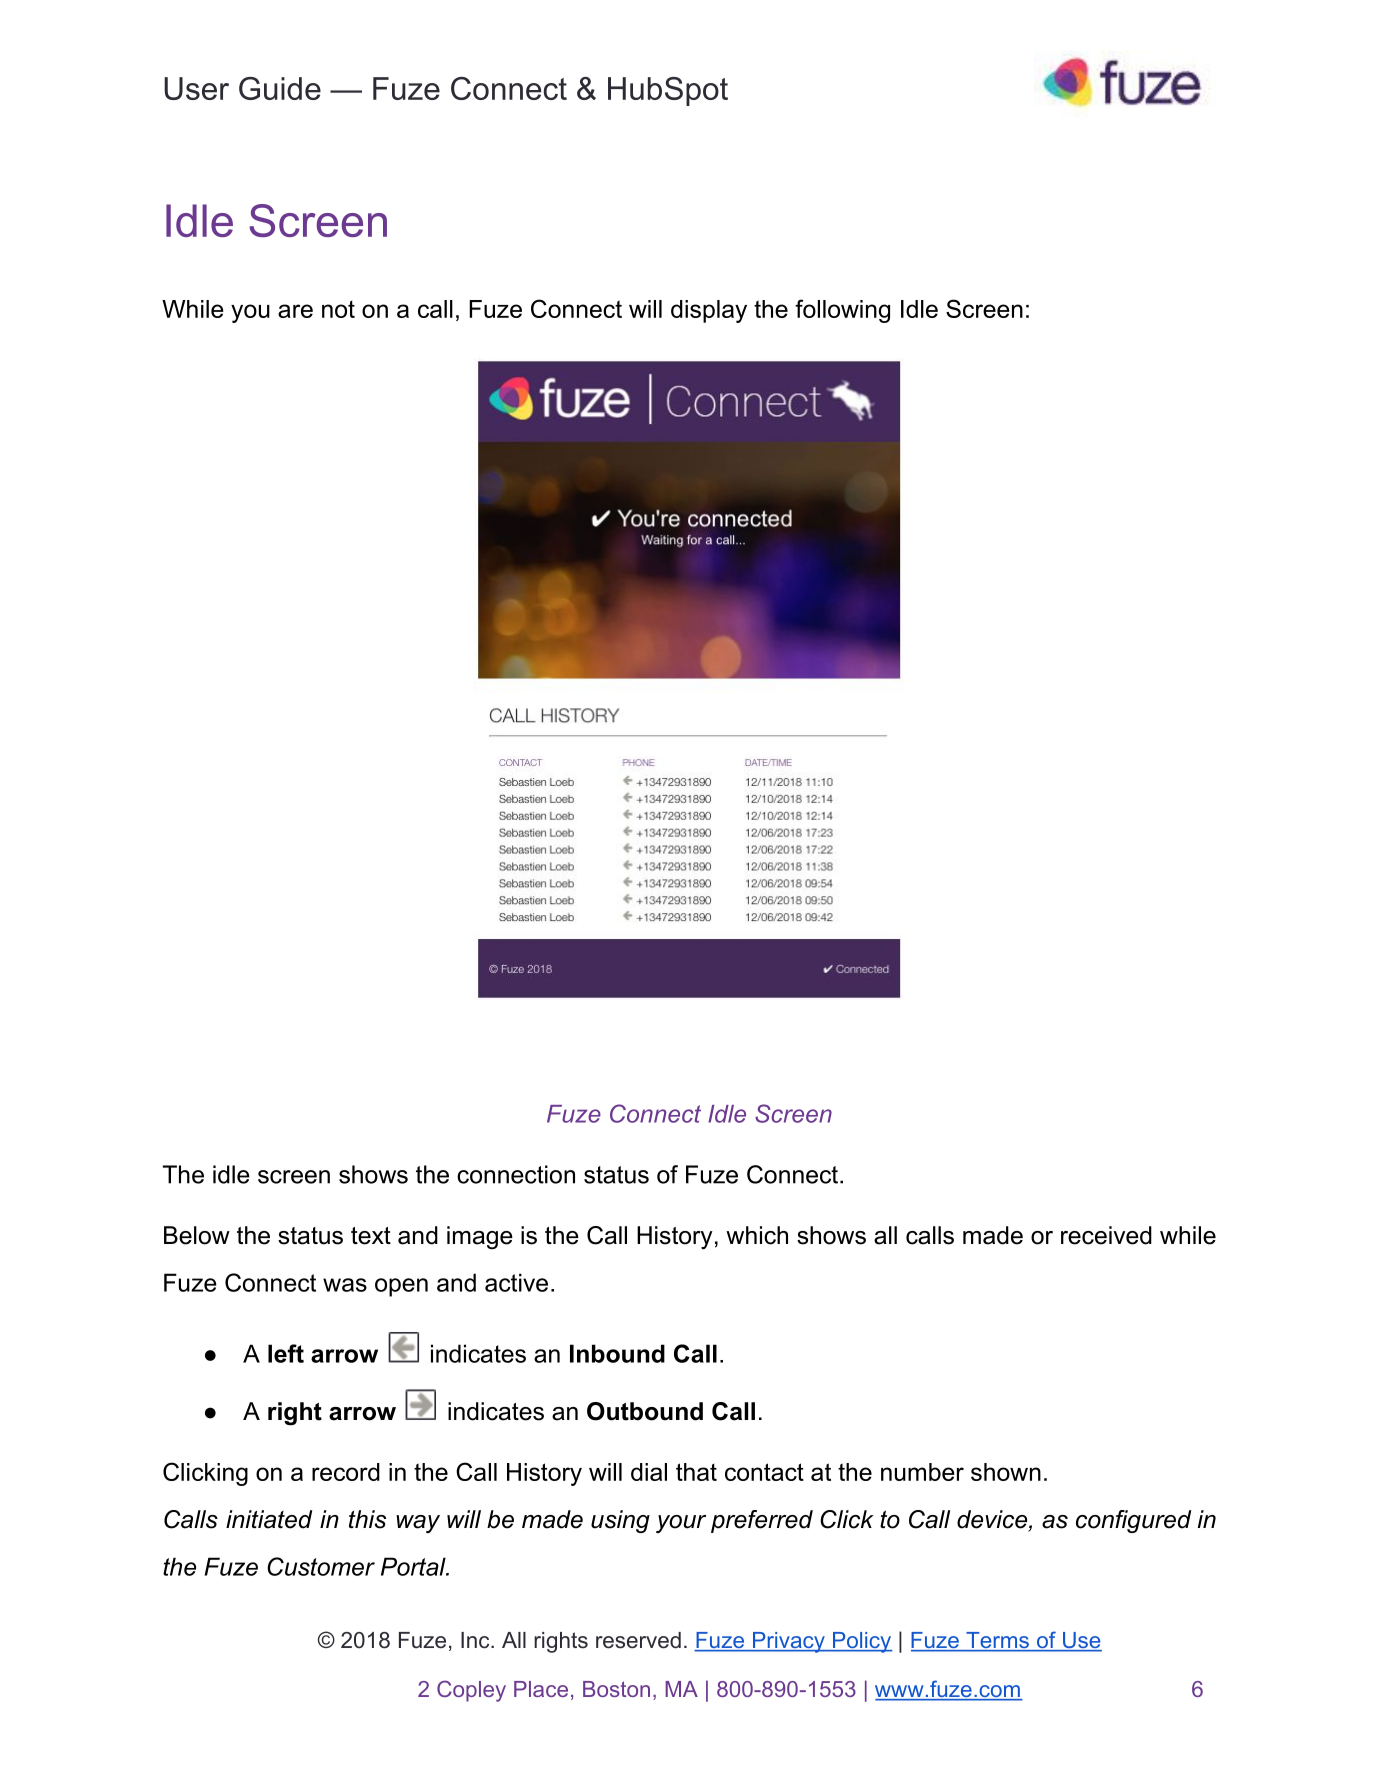 Image resolution: width=1379 pixels, height=1785 pixels. What do you see at coordinates (709, 311) in the screenshot?
I see `display` at bounding box center [709, 311].
